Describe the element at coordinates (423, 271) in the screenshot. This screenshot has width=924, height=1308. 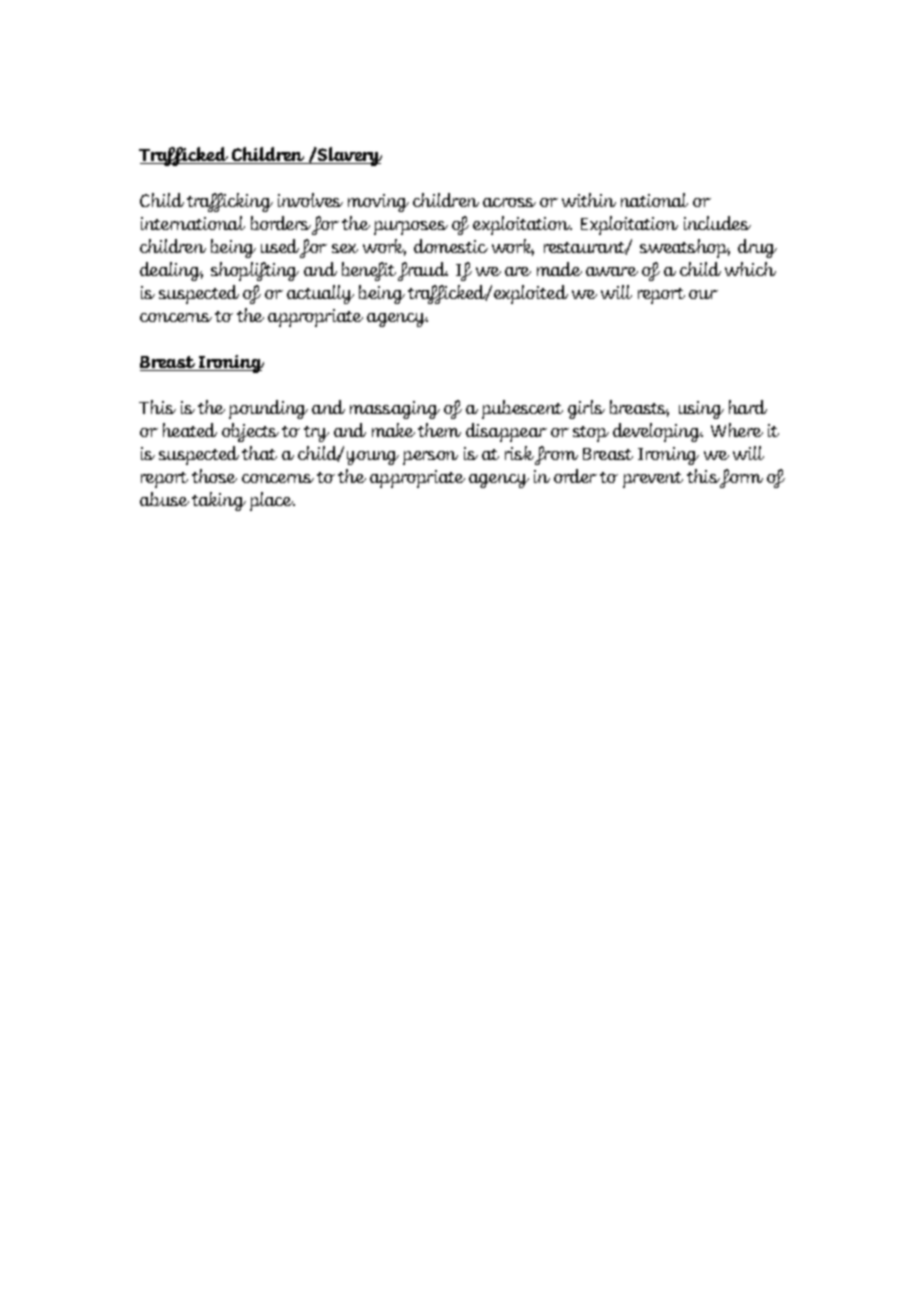
I see `fraud` at that location.
